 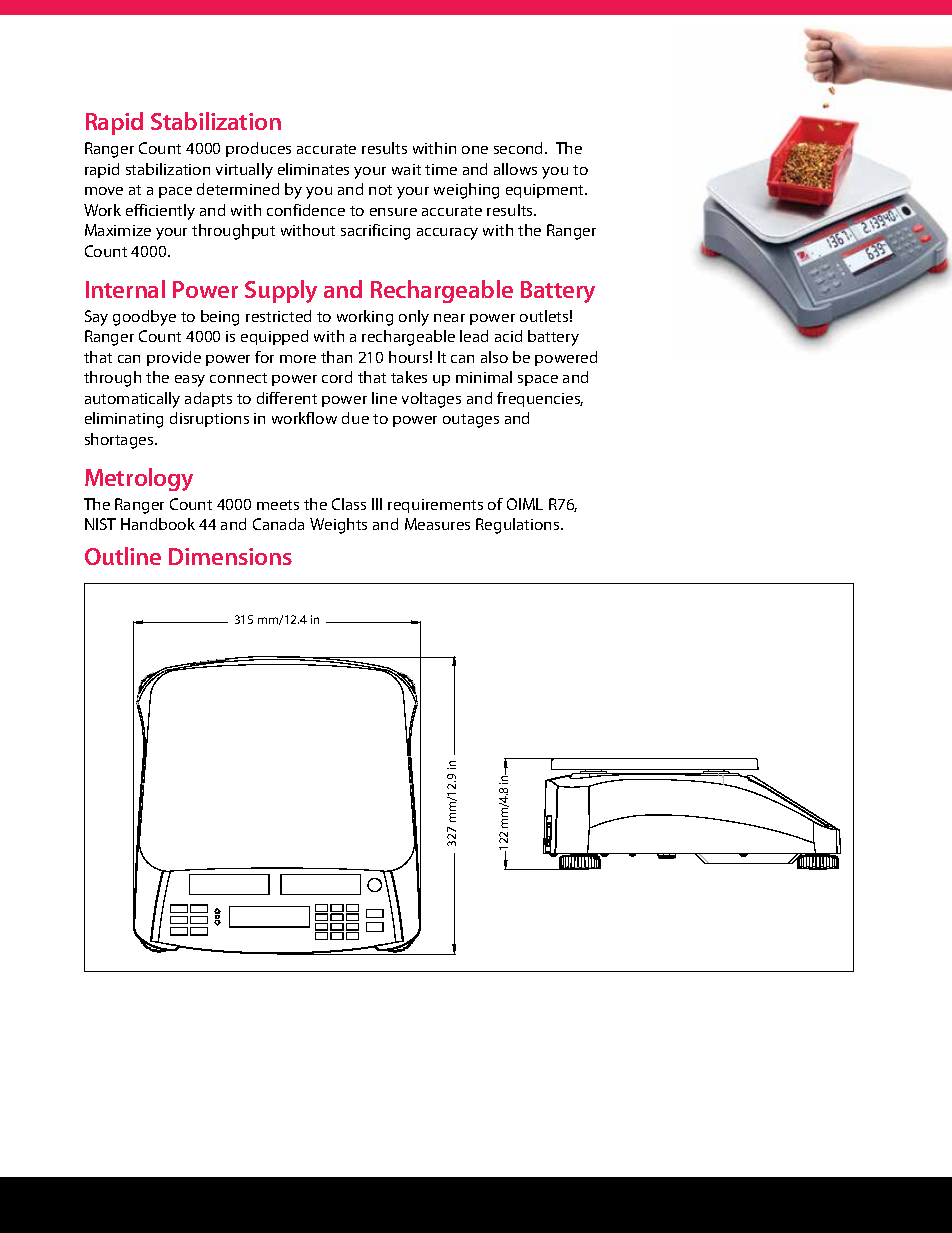 I want to click on Maximize, so click(x=118, y=230).
